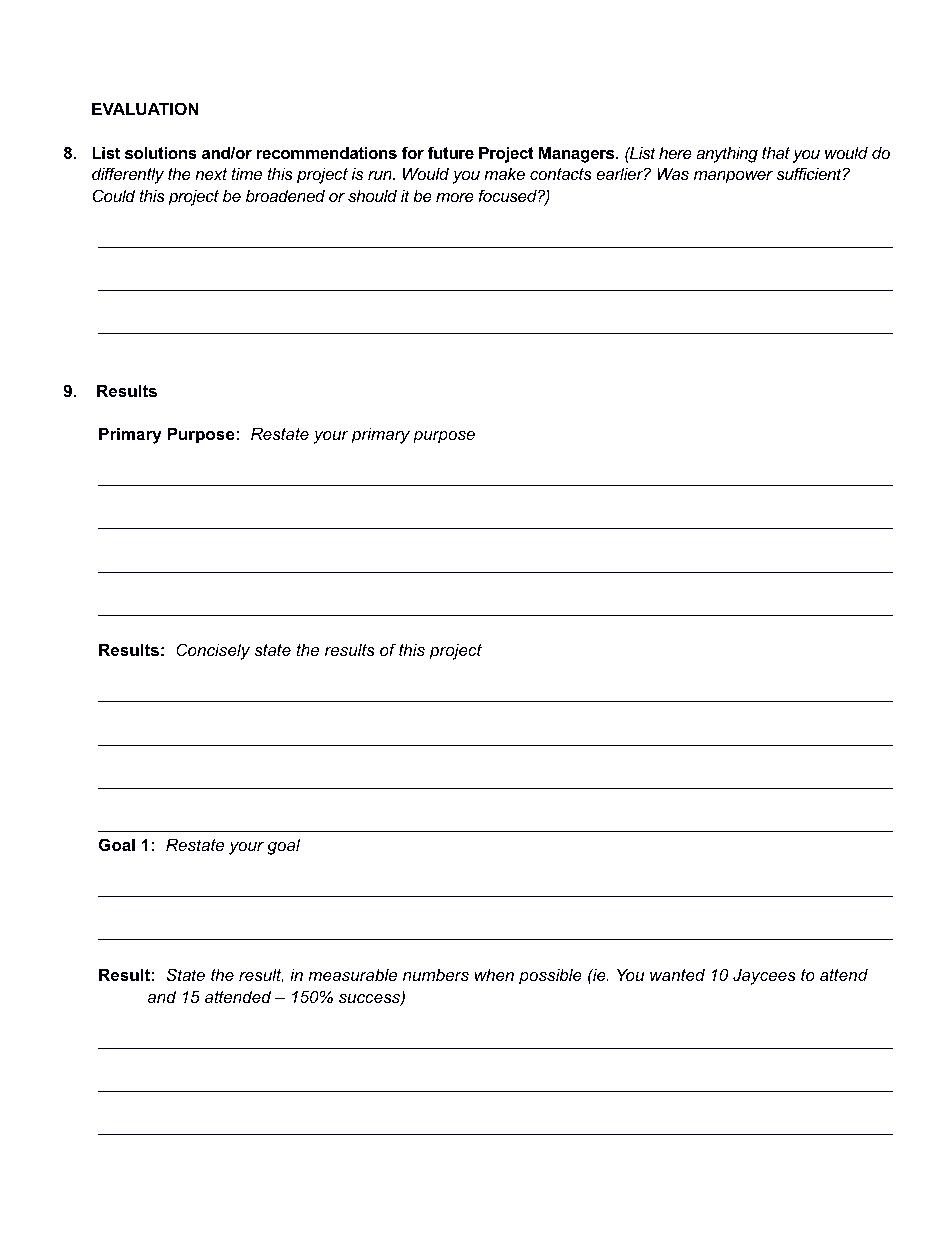 The image size is (952, 1233). I want to click on when, so click(494, 974).
